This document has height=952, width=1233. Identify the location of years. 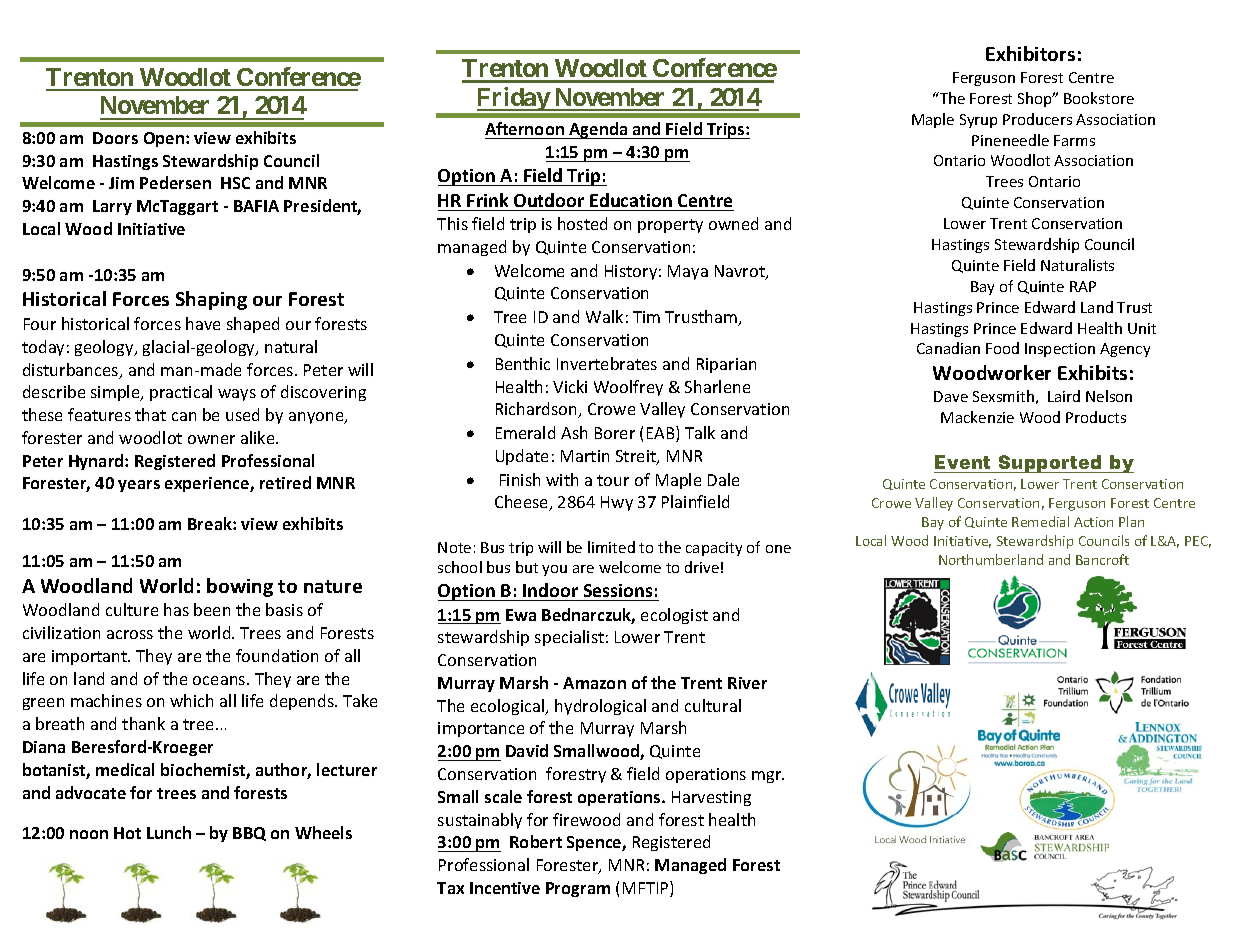
(139, 486).
